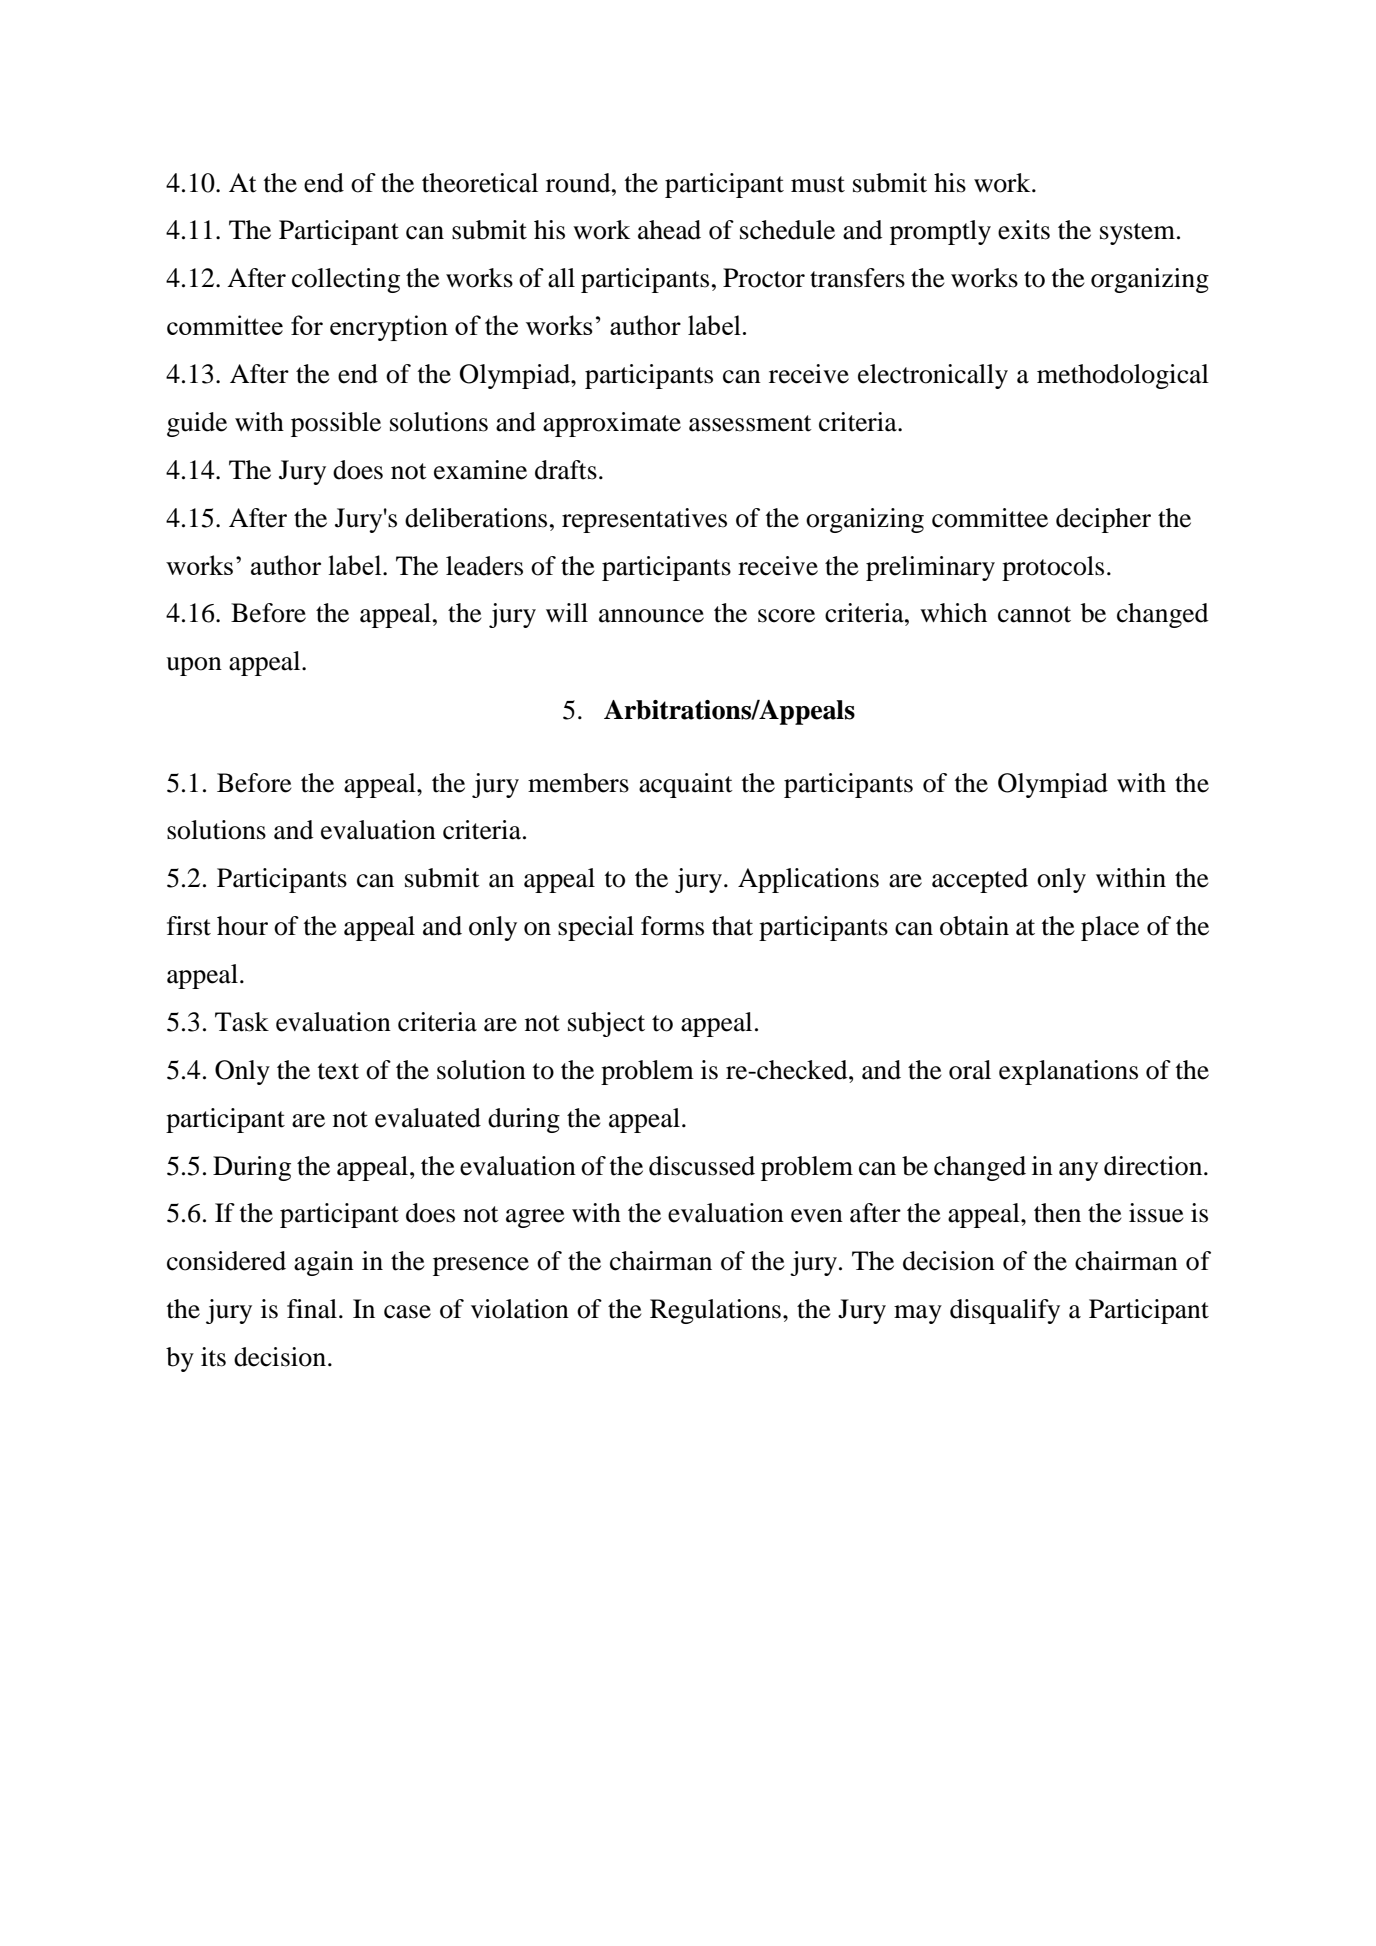 This screenshot has height=1946, width=1376. What do you see at coordinates (672, 926) in the screenshot?
I see `forms` at bounding box center [672, 926].
